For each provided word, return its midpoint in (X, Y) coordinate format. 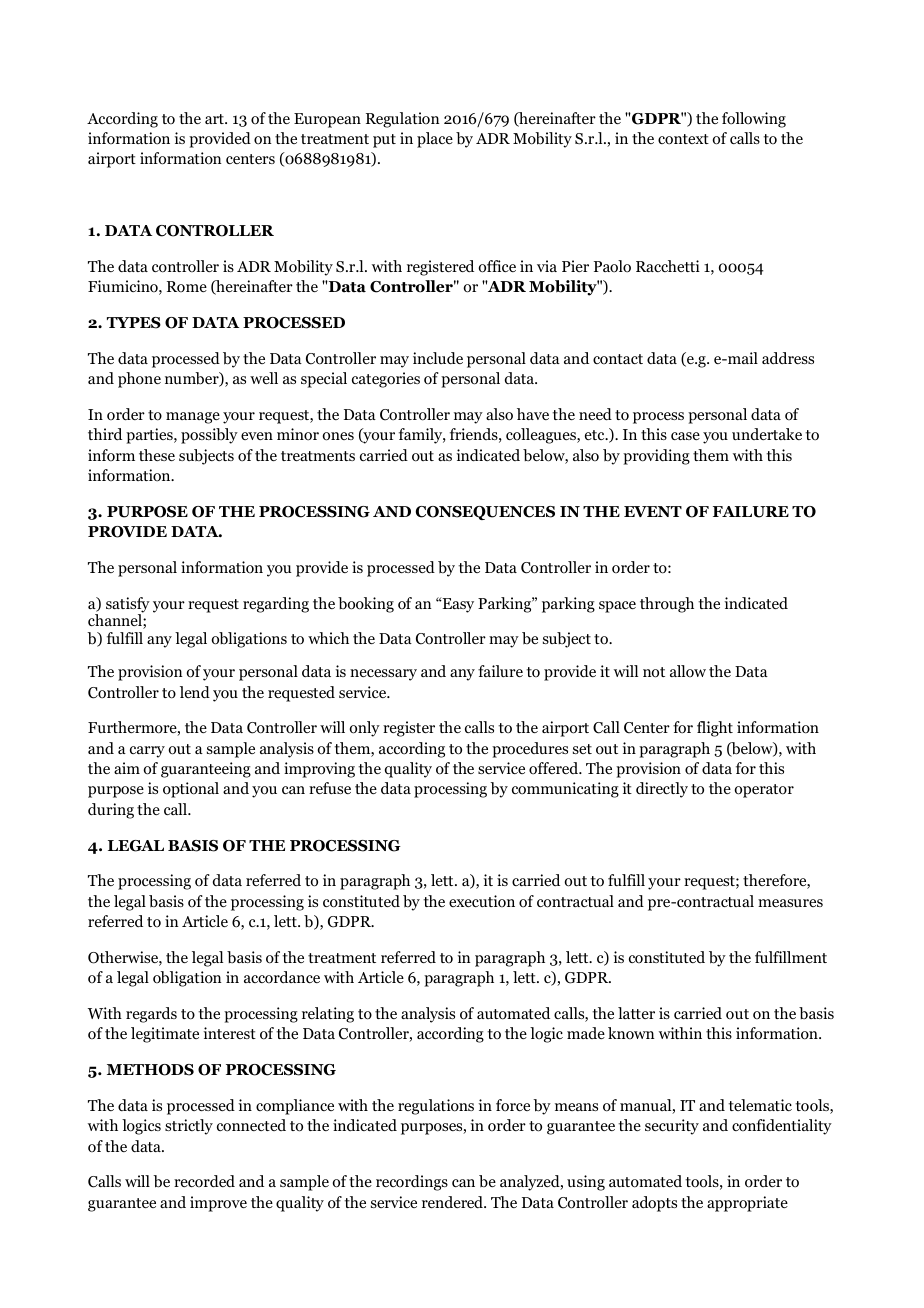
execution (482, 901)
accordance (282, 977)
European (327, 120)
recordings (412, 1183)
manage (193, 418)
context (683, 139)
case (685, 436)
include (438, 358)
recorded (204, 1181)
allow (688, 671)
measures (790, 903)
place (435, 140)
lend (195, 692)
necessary (383, 675)
